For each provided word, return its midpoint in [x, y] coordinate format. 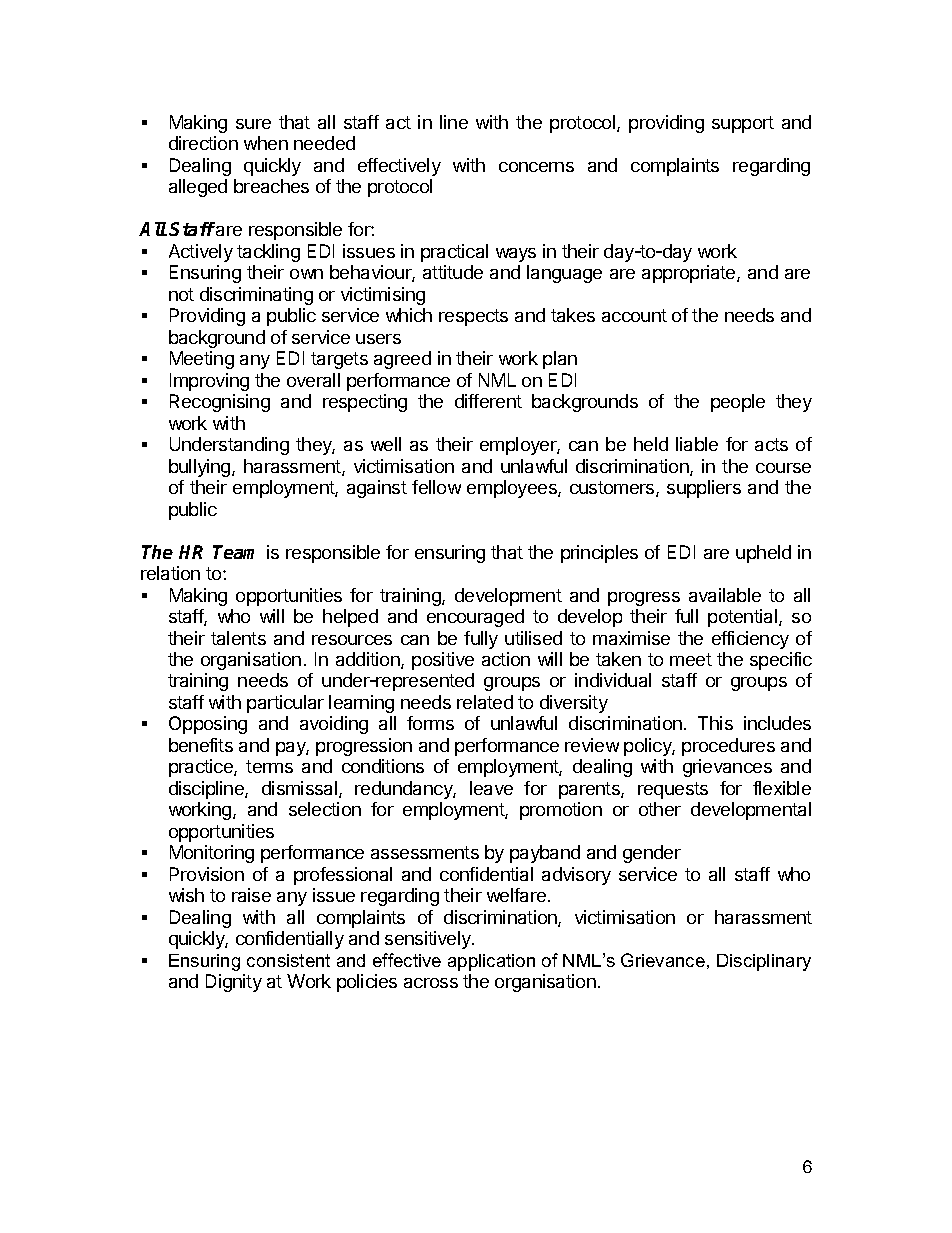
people [738, 403]
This [715, 723]
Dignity [234, 983]
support [743, 124]
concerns [536, 167]
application [491, 962]
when [266, 143]
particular [285, 704]
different [488, 401]
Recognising [220, 403]
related [485, 702]
